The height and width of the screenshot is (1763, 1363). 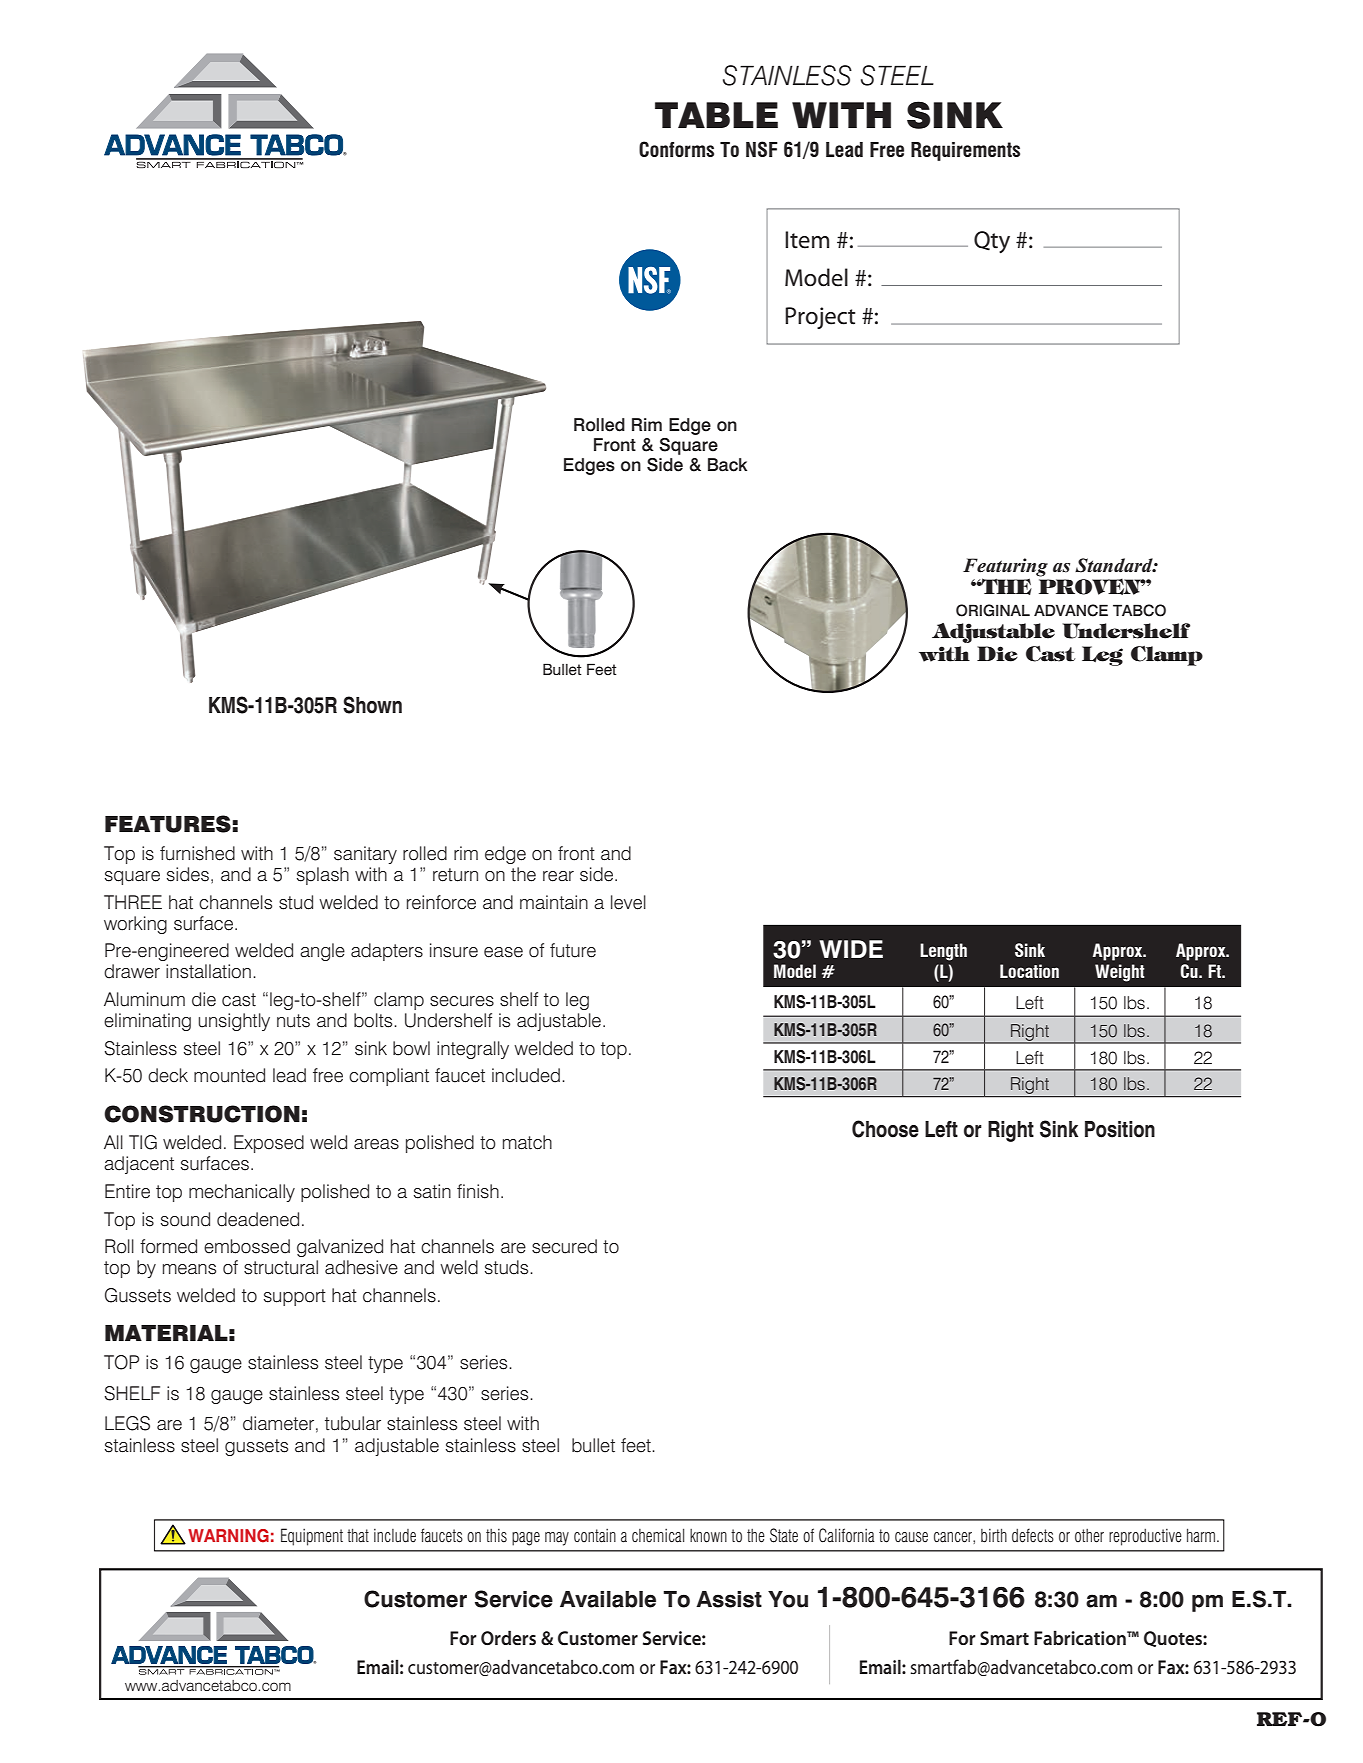 I want to click on WARNING, so click(x=228, y=1536).
